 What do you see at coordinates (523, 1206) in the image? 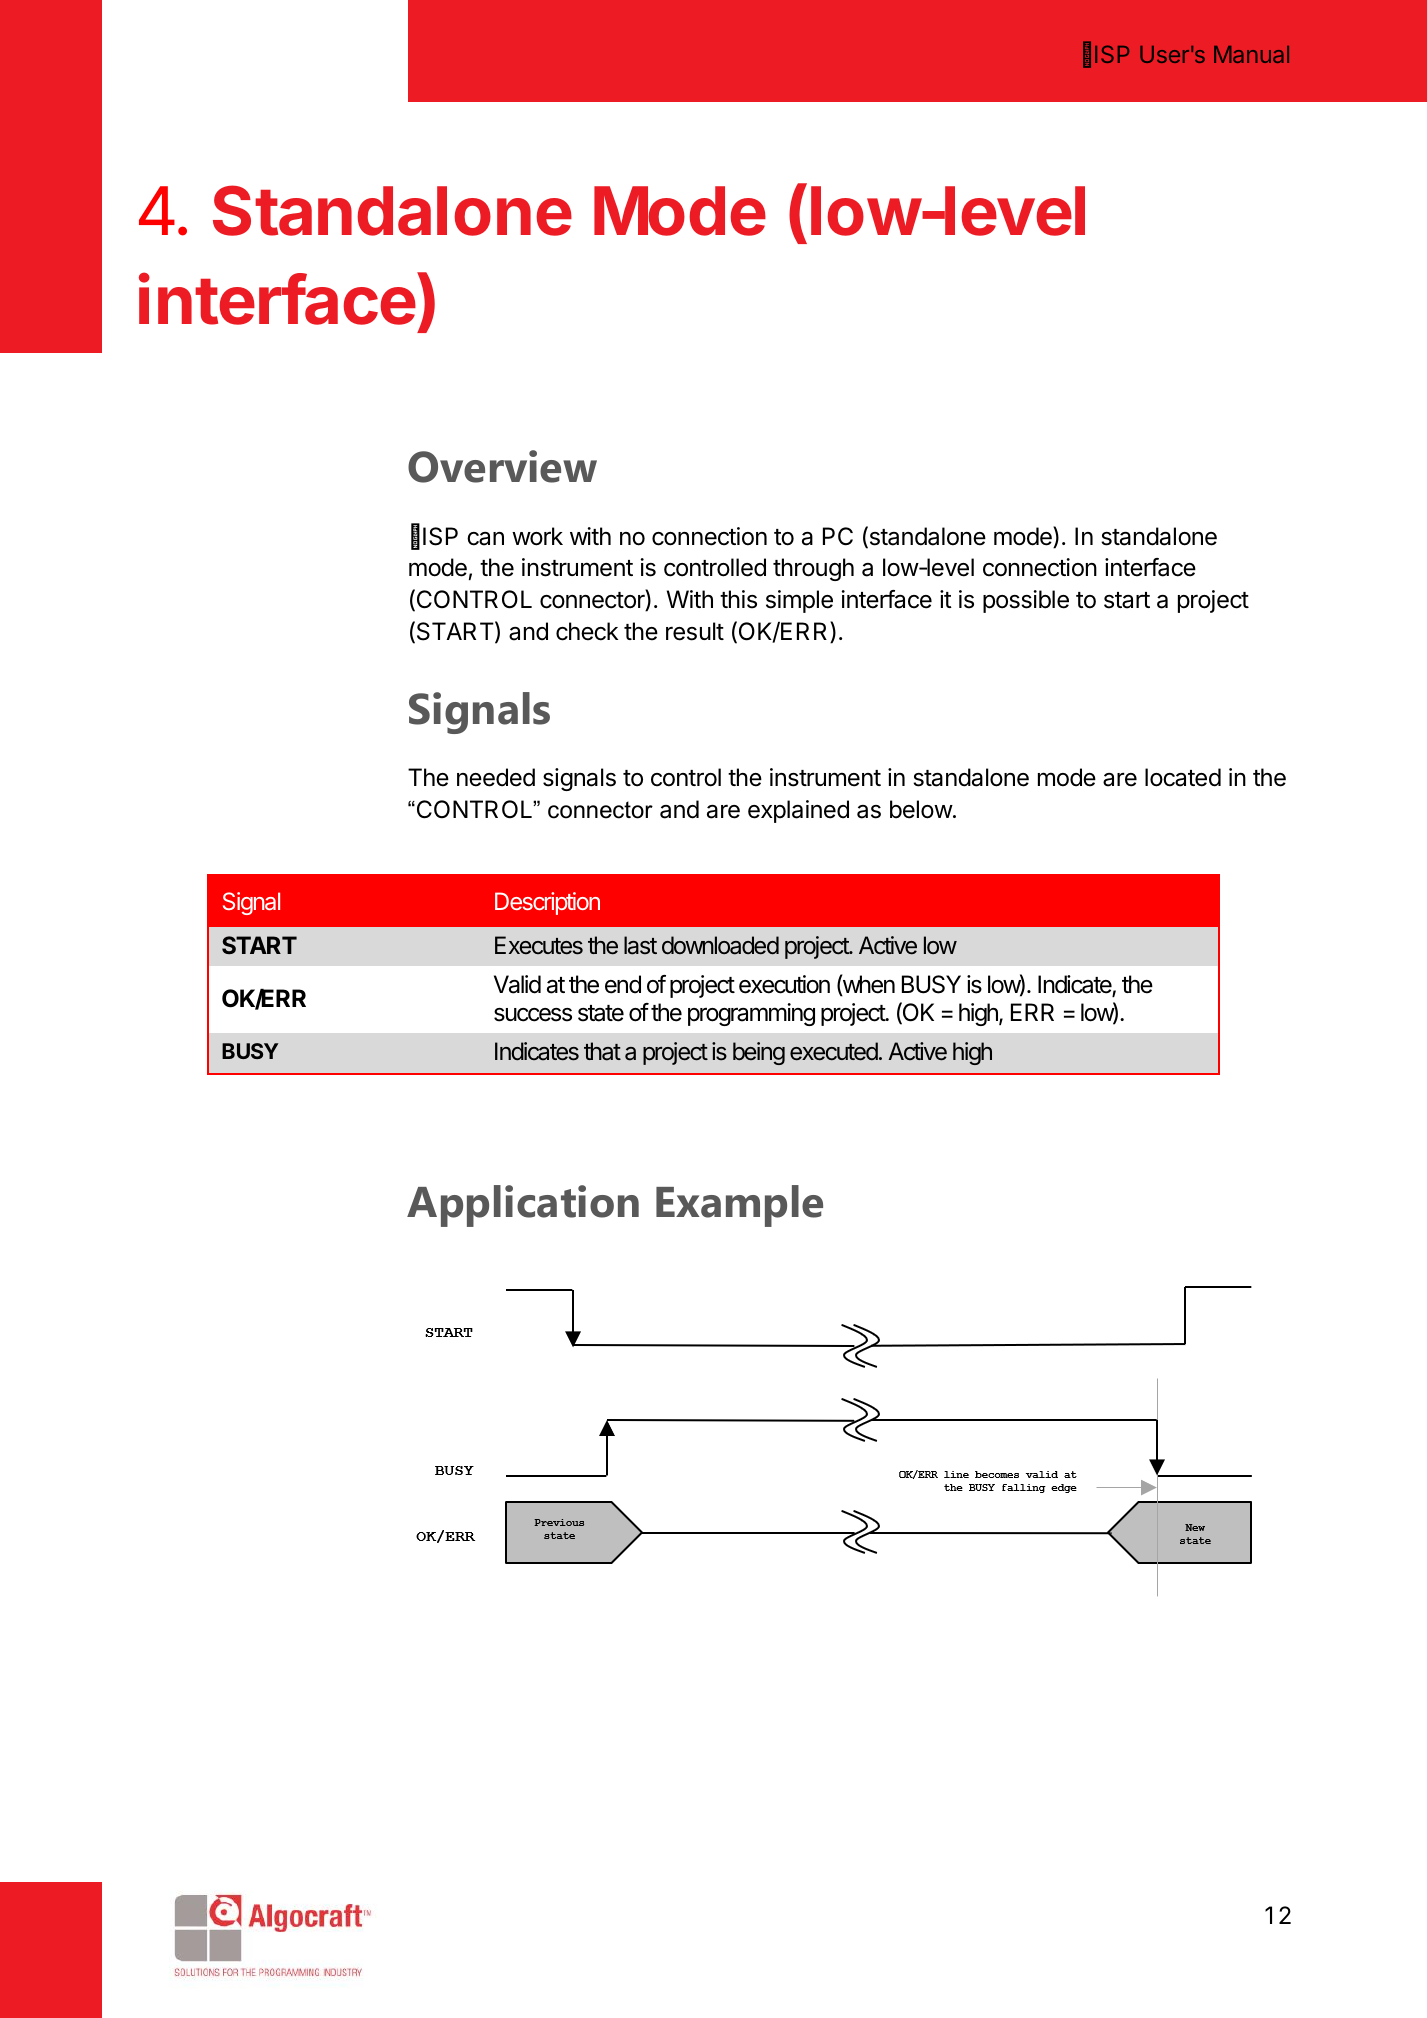
I see `Application` at bounding box center [523, 1206].
